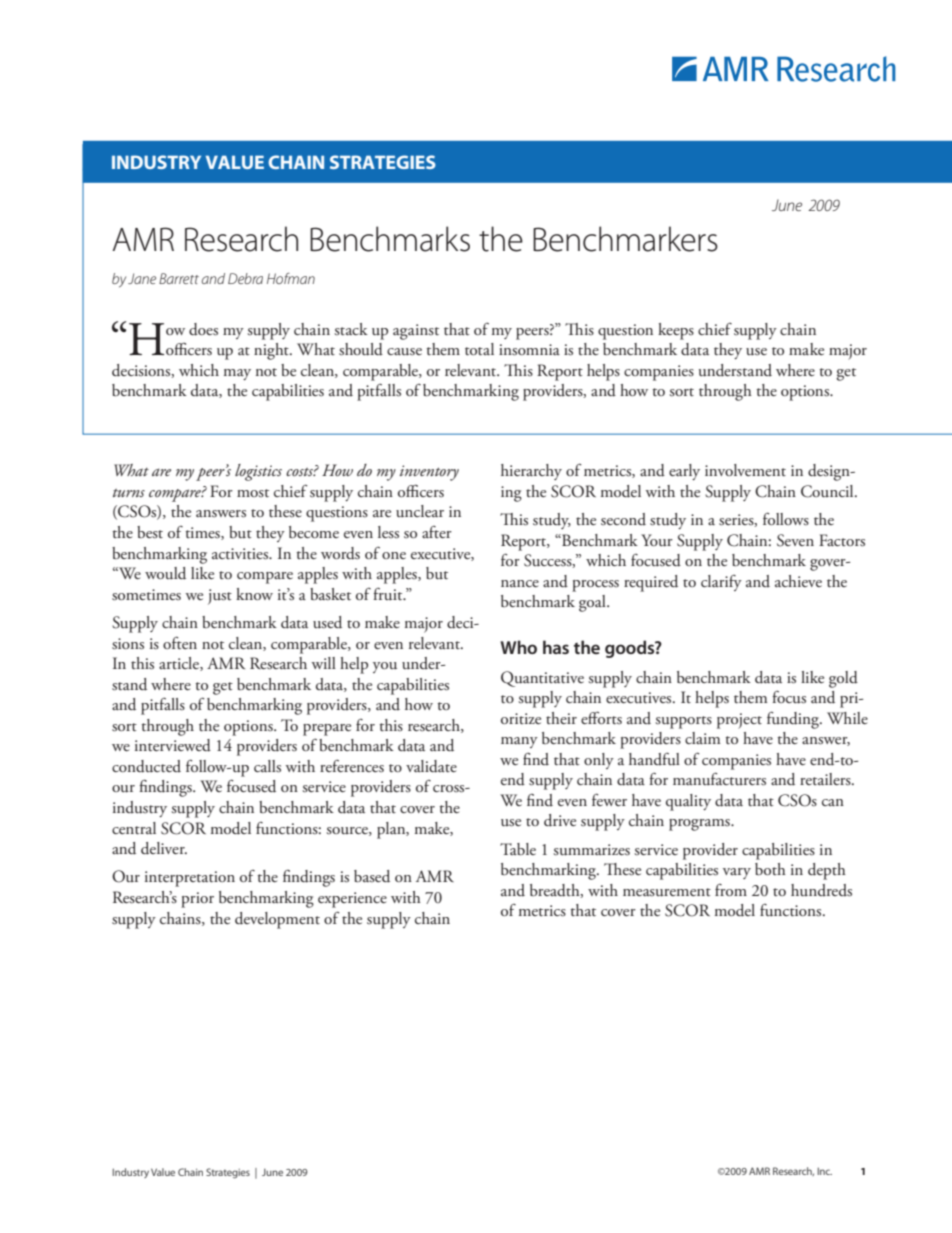  I want to click on from, so click(731, 890).
